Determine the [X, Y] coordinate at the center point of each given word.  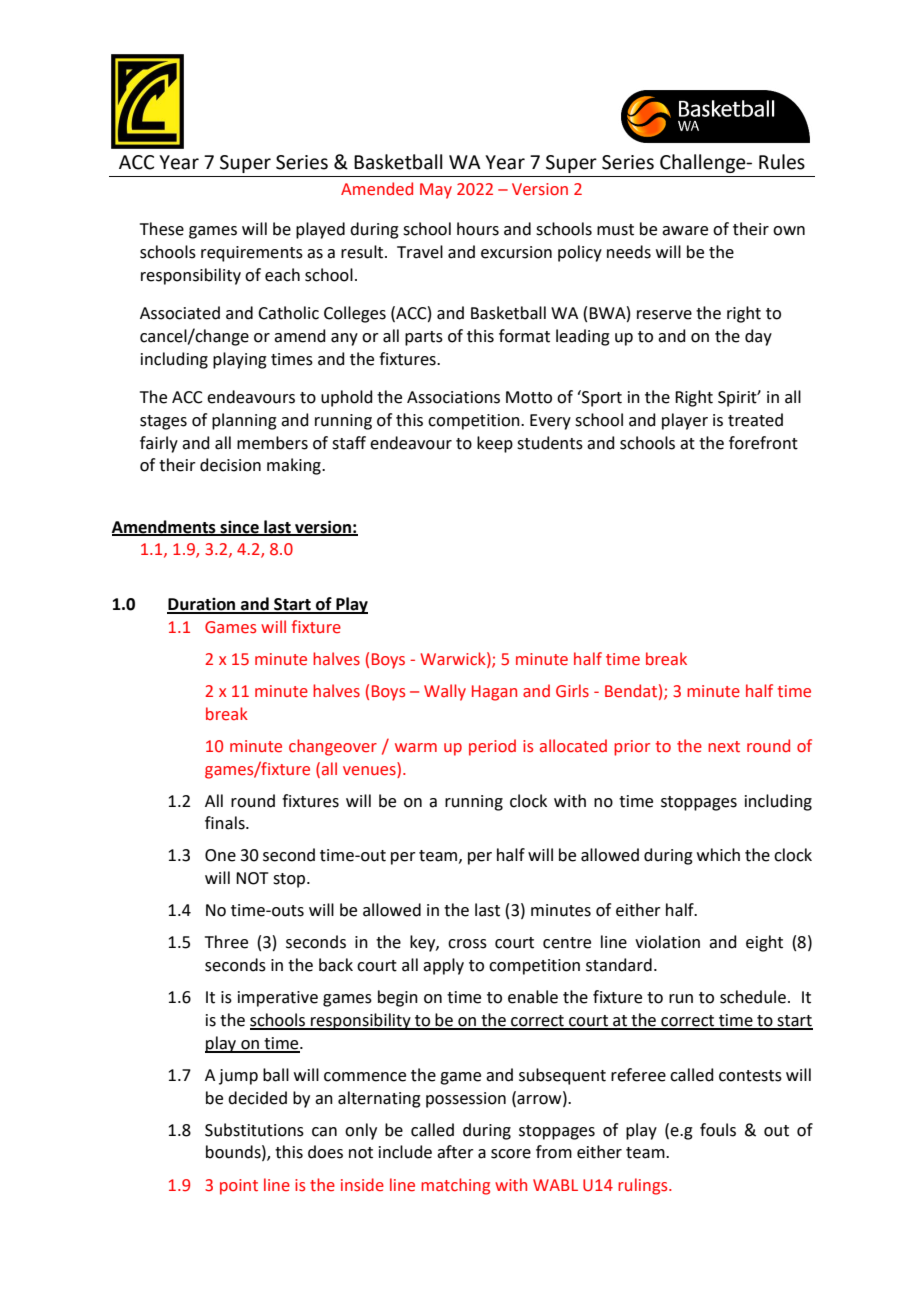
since [239, 528]
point [239, 1187]
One [220, 855]
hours [478, 229]
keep [495, 444]
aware [685, 231]
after [455, 1152]
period [492, 747]
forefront [763, 443]
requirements [252, 254]
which [718, 855]
